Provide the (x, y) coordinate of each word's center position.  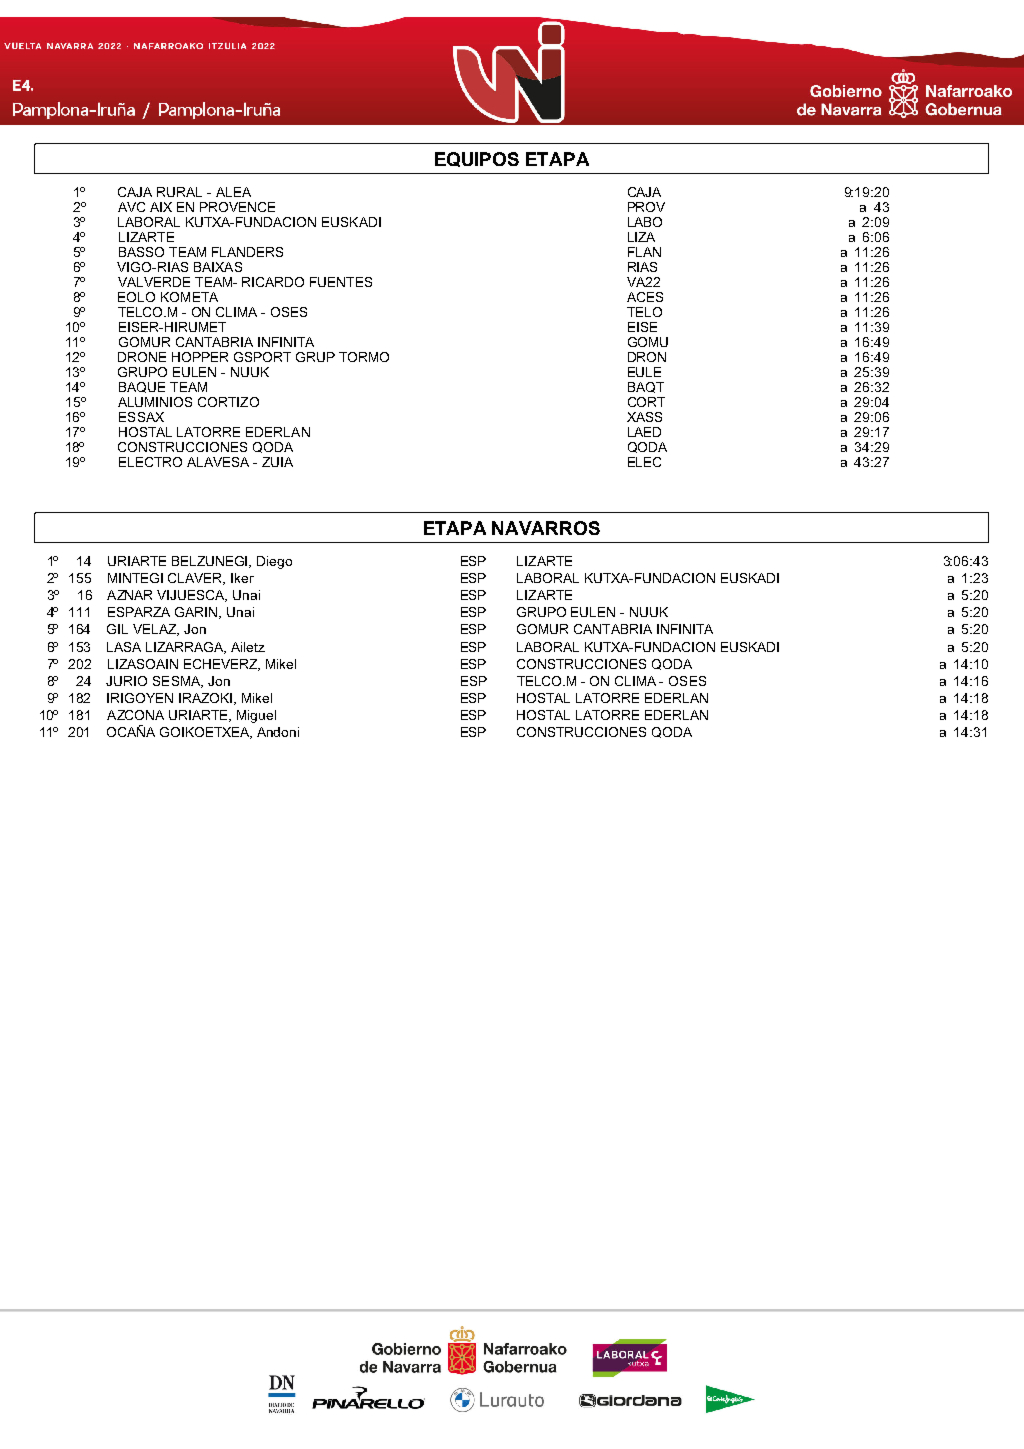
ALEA (233, 192)
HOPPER (200, 357)
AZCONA (135, 715)
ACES (645, 297)
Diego (274, 562)
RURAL (179, 192)
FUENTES (341, 282)
